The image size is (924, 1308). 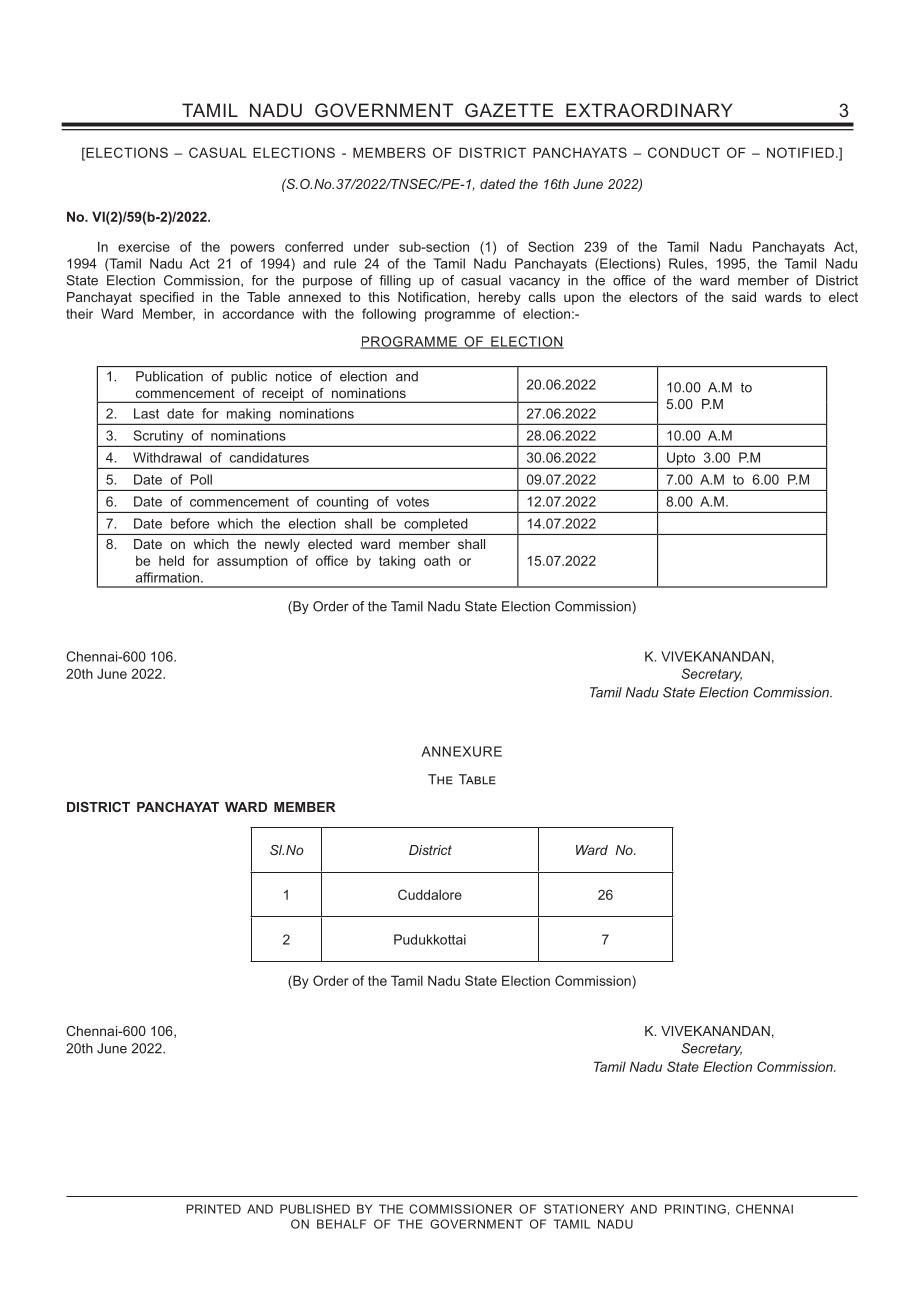 What do you see at coordinates (213, 1209) in the screenshot?
I see `PRINTED` at bounding box center [213, 1209].
